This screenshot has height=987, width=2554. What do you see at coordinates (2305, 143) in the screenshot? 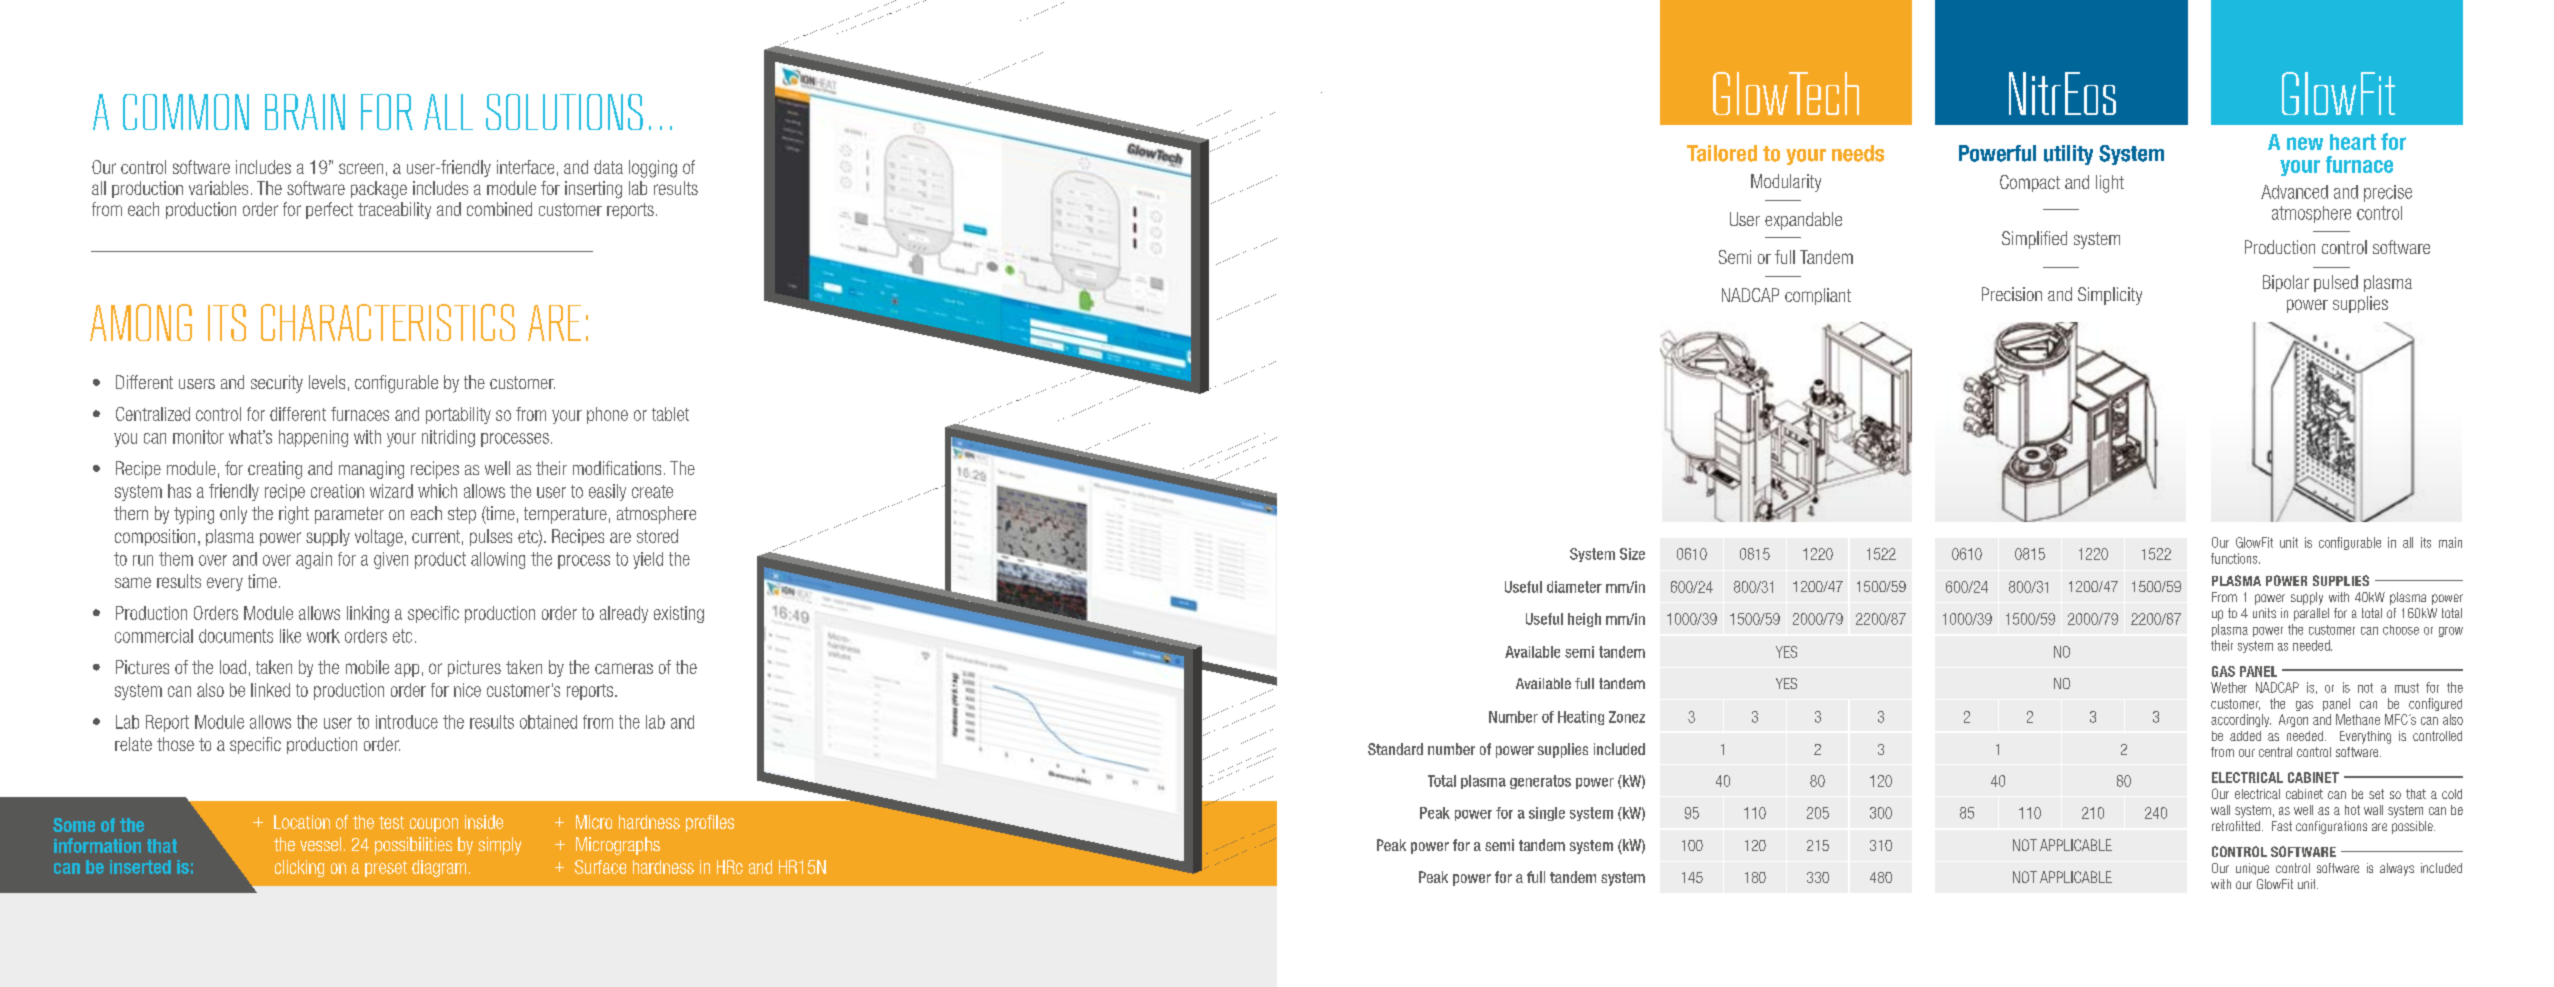
I see `new` at bounding box center [2305, 143].
